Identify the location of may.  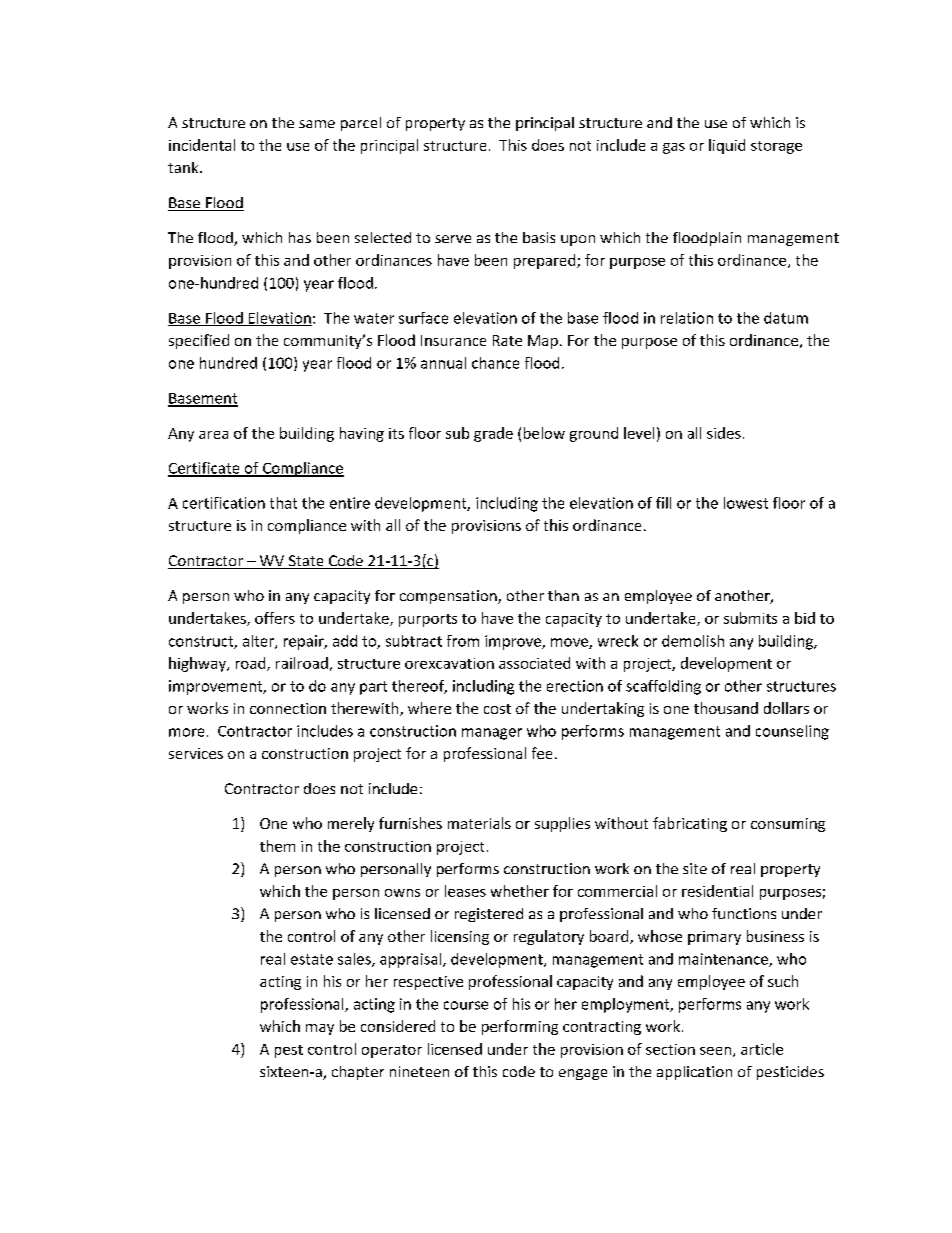
(320, 1029).
